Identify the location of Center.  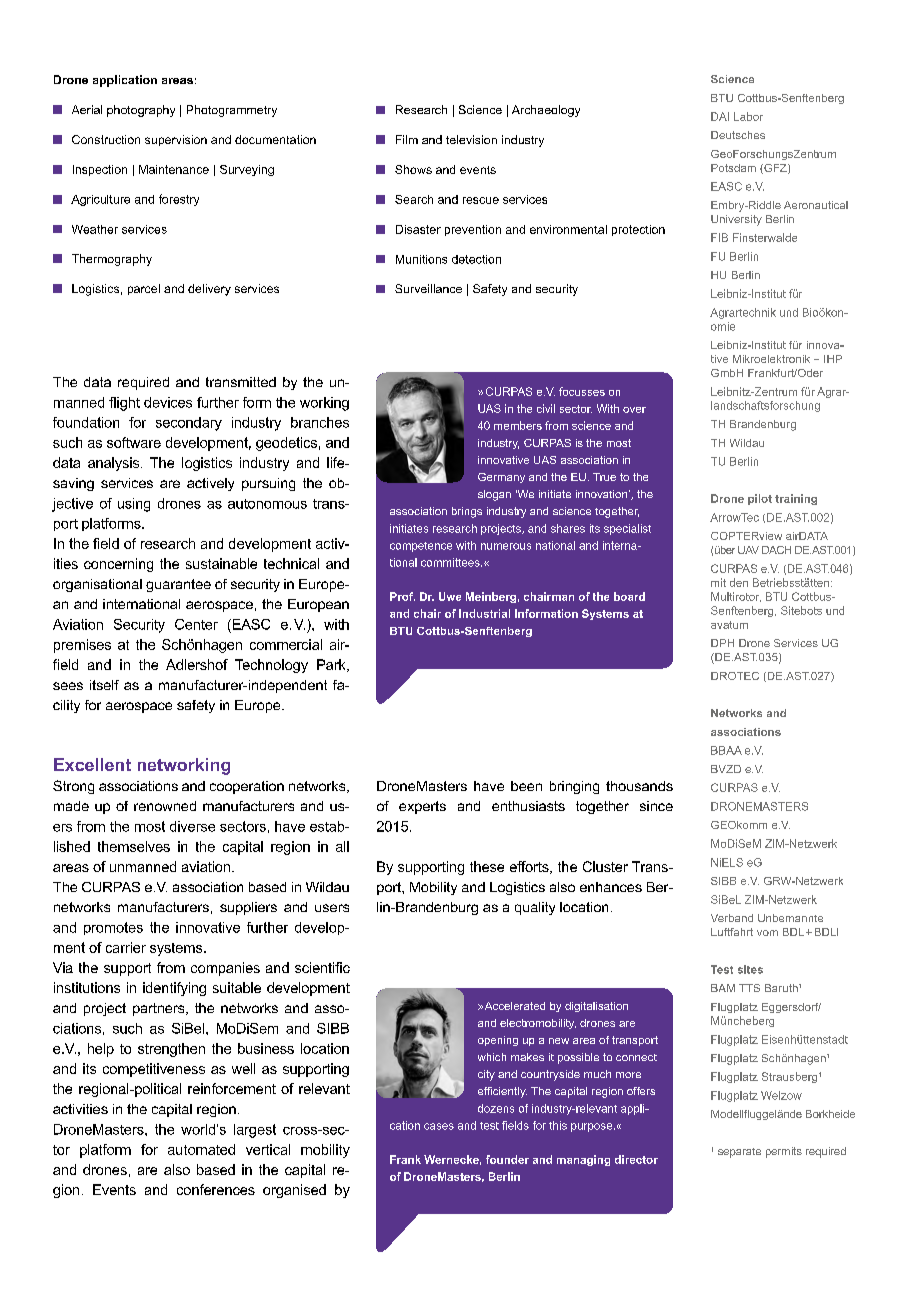
(196, 624).
